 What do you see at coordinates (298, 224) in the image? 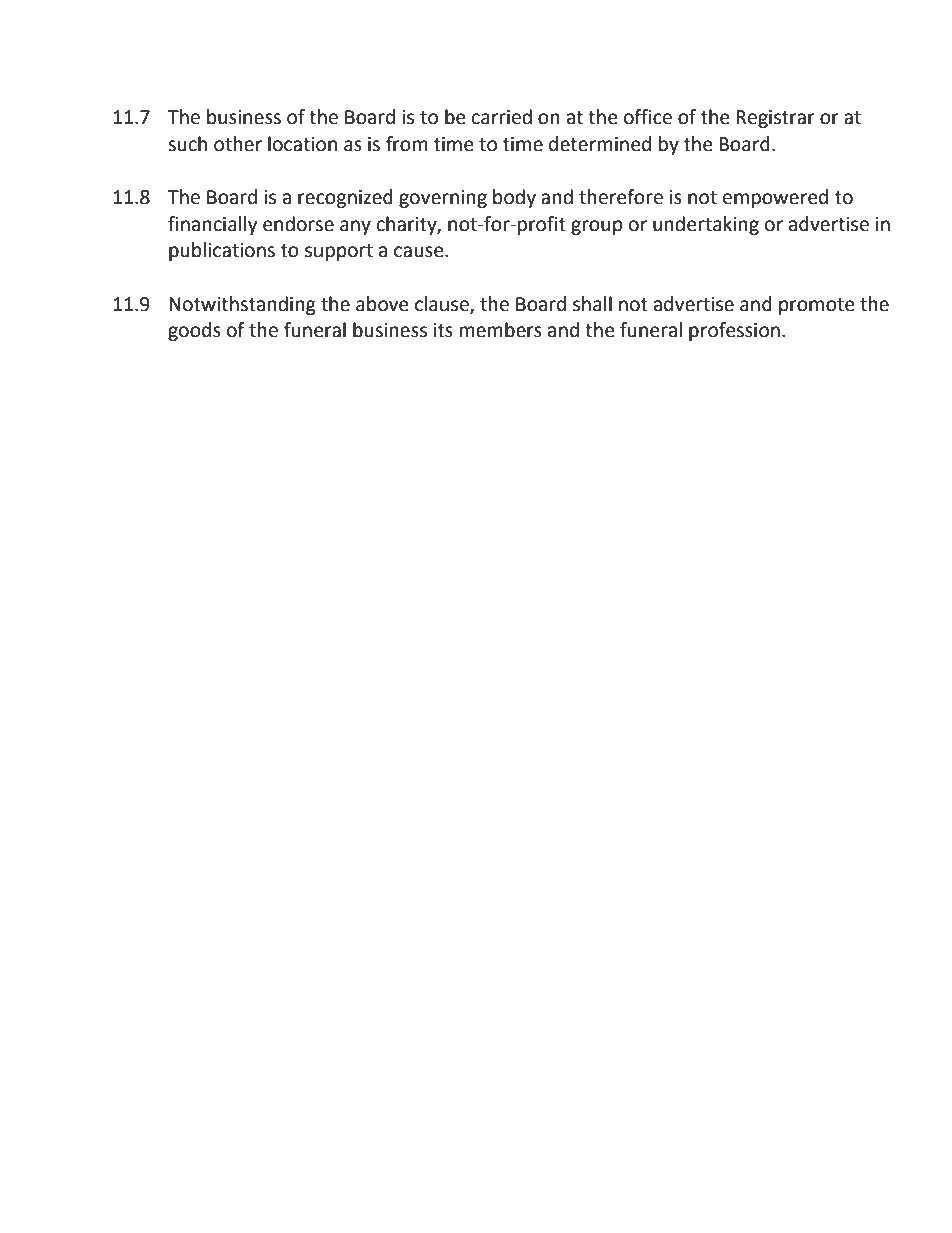
I see `endorse` at bounding box center [298, 224].
